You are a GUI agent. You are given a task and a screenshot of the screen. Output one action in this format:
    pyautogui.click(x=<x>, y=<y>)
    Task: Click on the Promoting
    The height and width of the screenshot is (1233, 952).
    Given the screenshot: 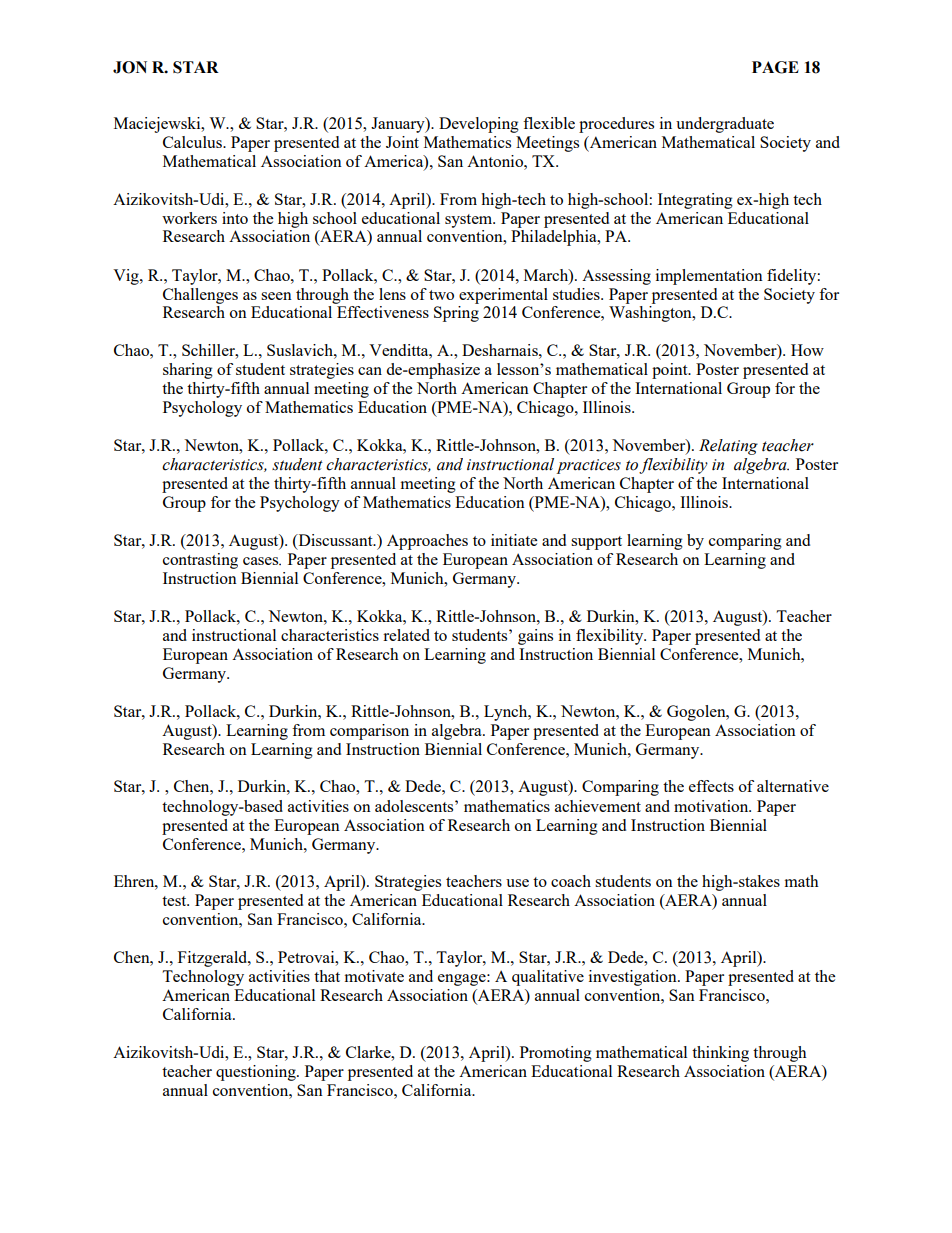 What is the action you would take?
    pyautogui.click(x=556, y=1054)
